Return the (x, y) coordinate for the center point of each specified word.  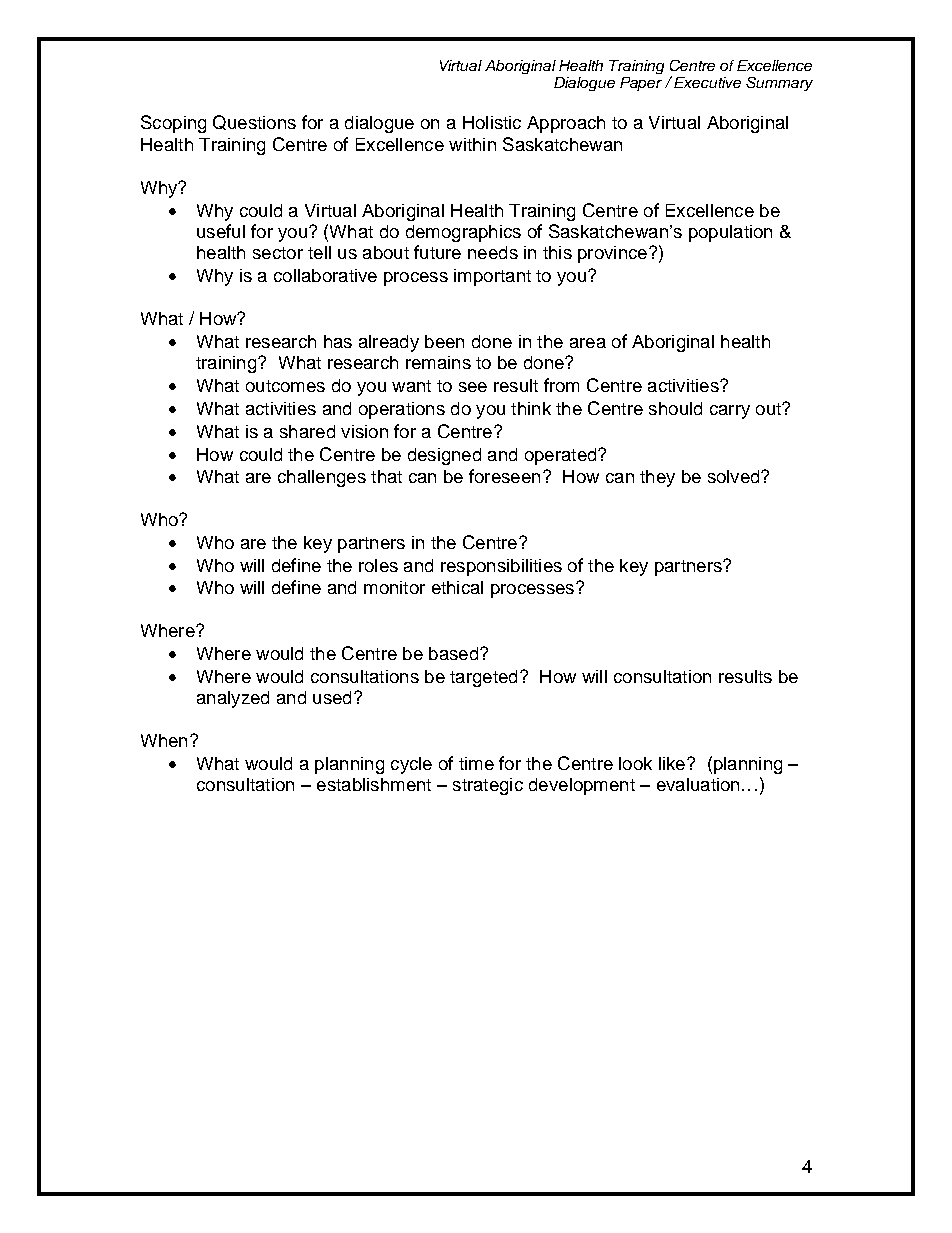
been (444, 341)
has (338, 341)
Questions (254, 122)
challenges (322, 478)
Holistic (492, 122)
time (476, 763)
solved (735, 476)
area (588, 343)
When (164, 740)
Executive (707, 82)
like (673, 763)
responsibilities (501, 567)
